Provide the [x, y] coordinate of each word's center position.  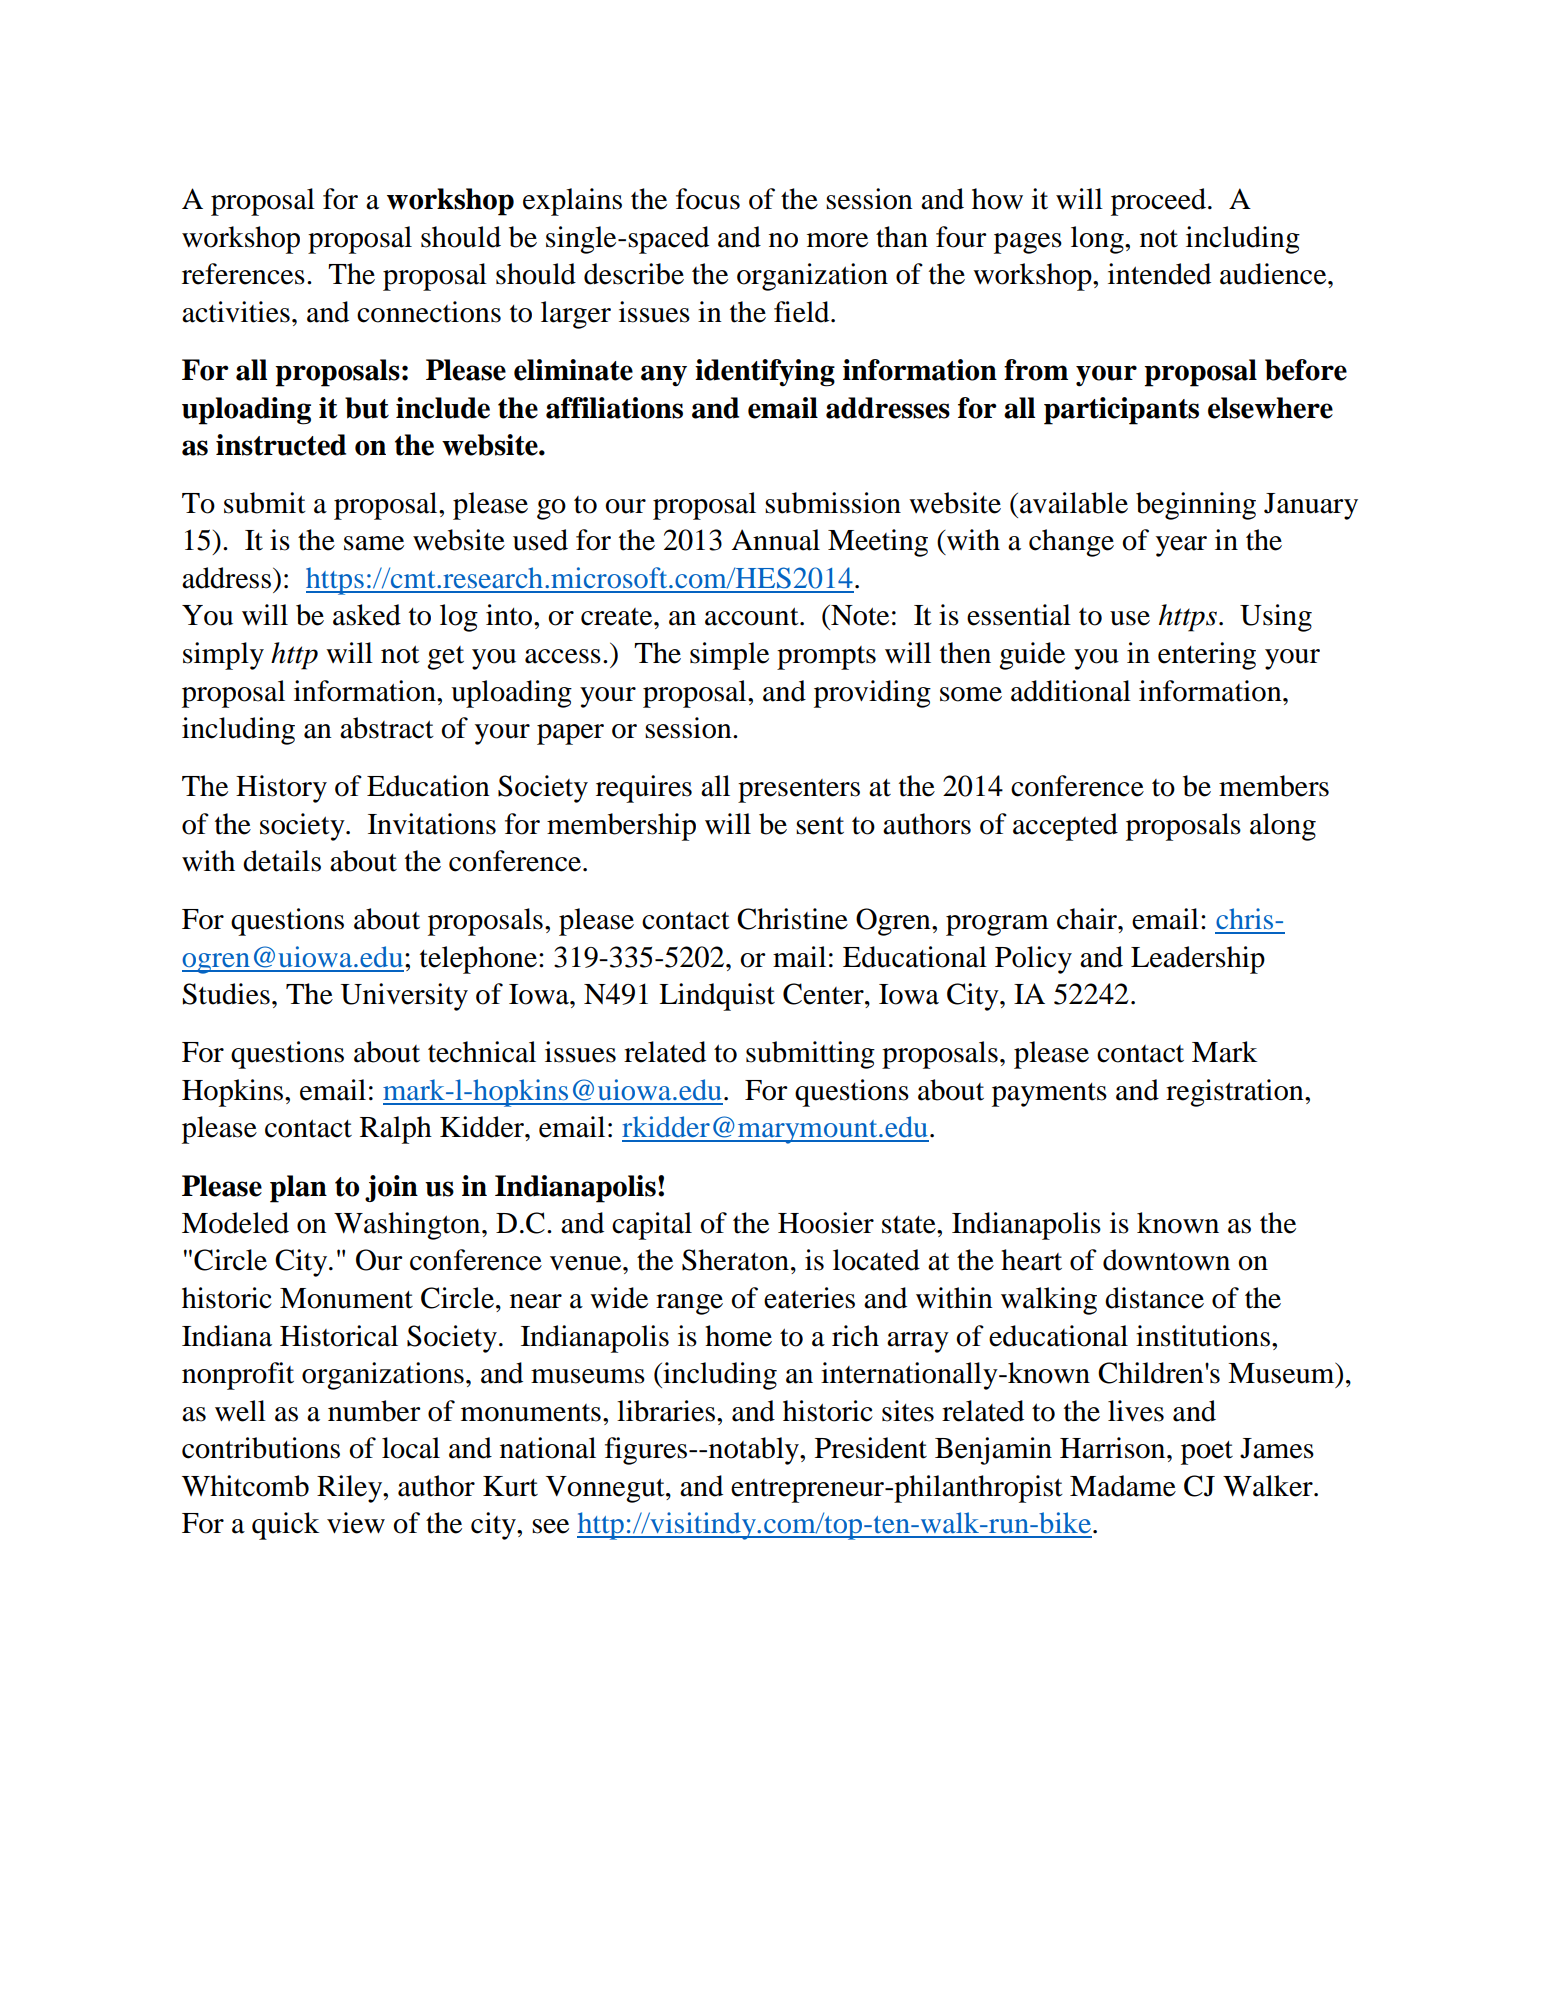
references [243, 274]
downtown [1166, 1260]
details [282, 861]
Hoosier [826, 1223]
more [837, 240]
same [374, 543]
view [356, 1523]
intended [1159, 274]
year [1181, 546]
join [391, 1188]
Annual [775, 540]
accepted [1065, 827]
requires [644, 789]
